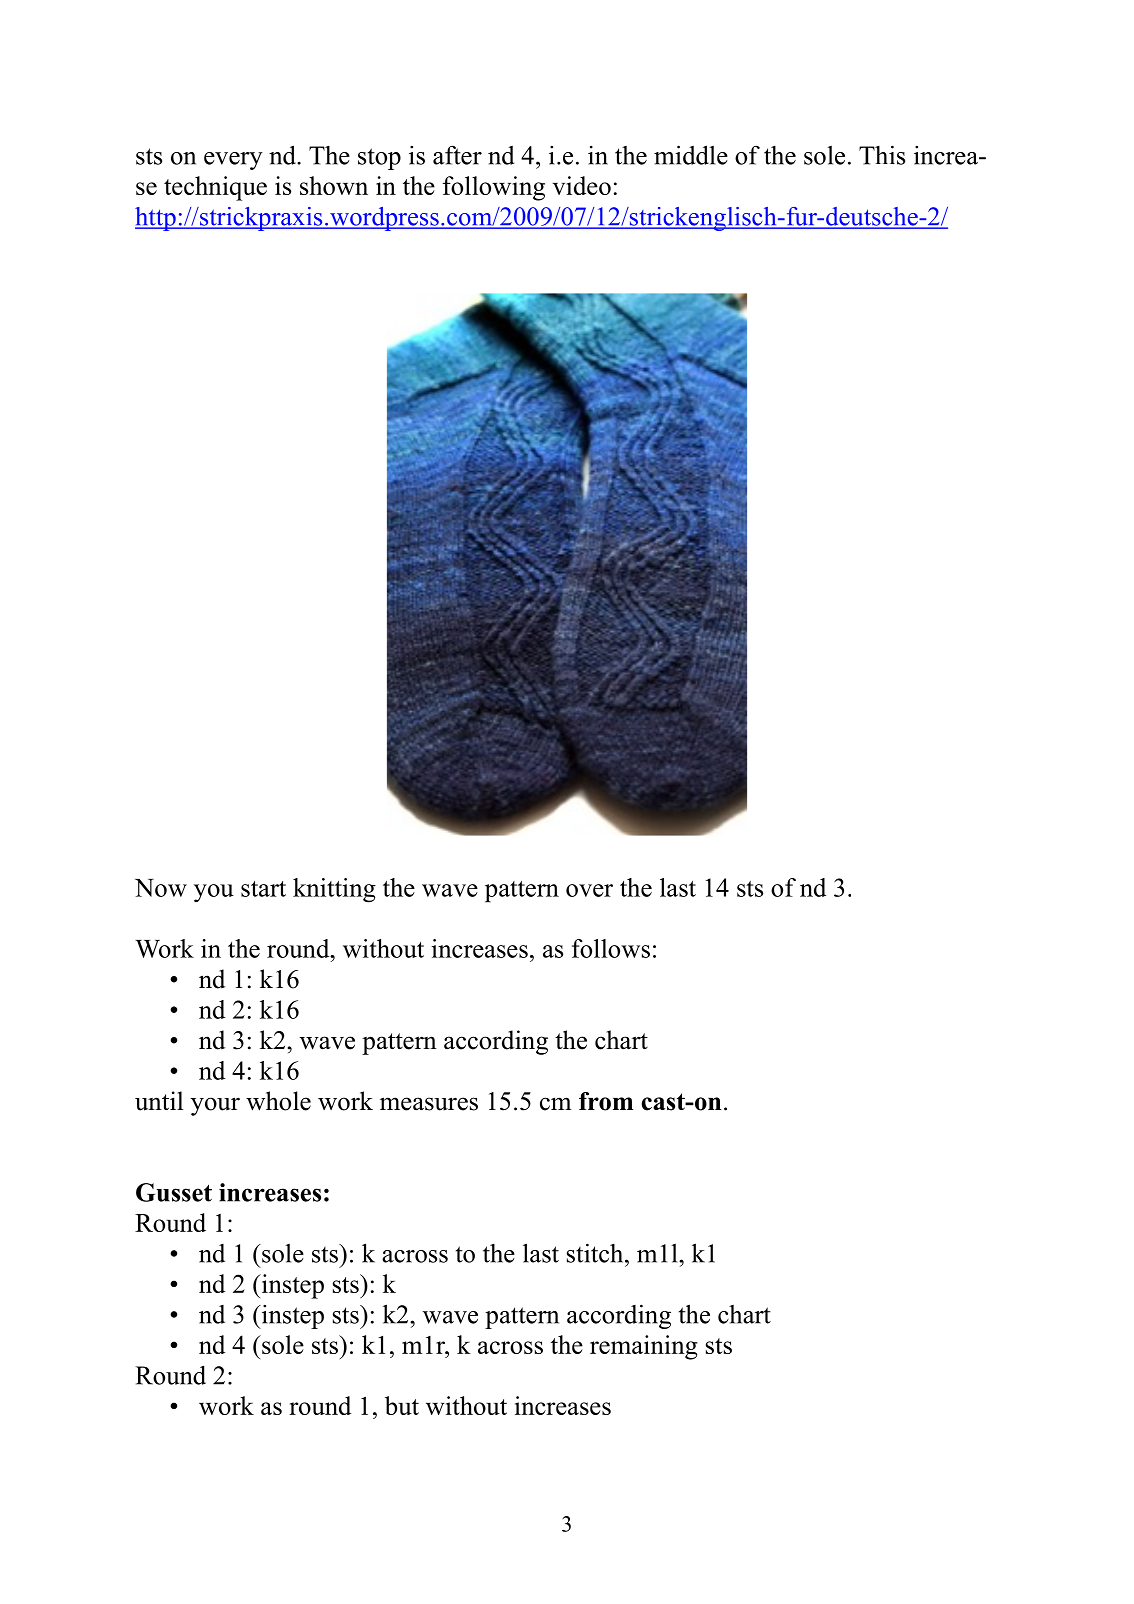 This image has height=1604, width=1134. What do you see at coordinates (582, 185) in the image?
I see `video` at bounding box center [582, 185].
